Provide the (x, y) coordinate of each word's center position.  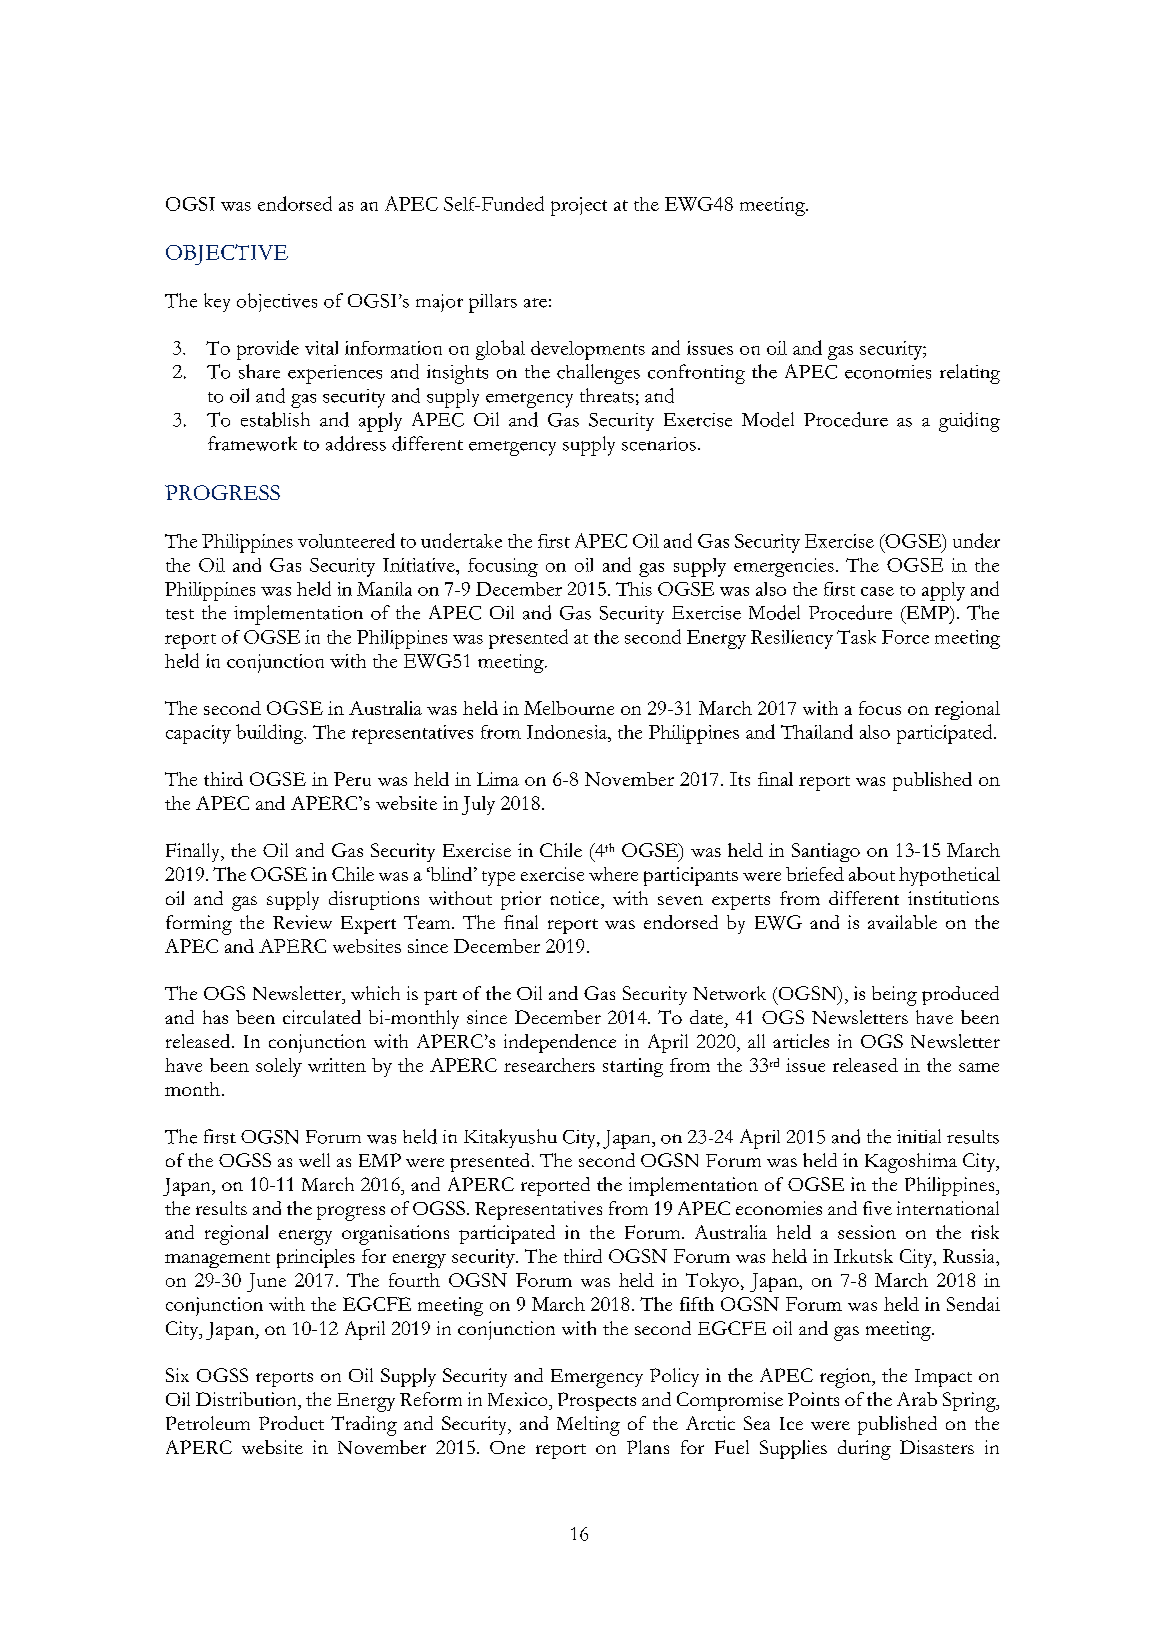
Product (291, 1423)
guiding (969, 422)
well (314, 1160)
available (902, 922)
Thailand (817, 731)
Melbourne (569, 708)
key (217, 302)
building (271, 734)
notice (576, 898)
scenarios (659, 444)
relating (970, 374)
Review (302, 922)
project (579, 206)
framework (252, 443)
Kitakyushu (510, 1138)
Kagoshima (911, 1163)
